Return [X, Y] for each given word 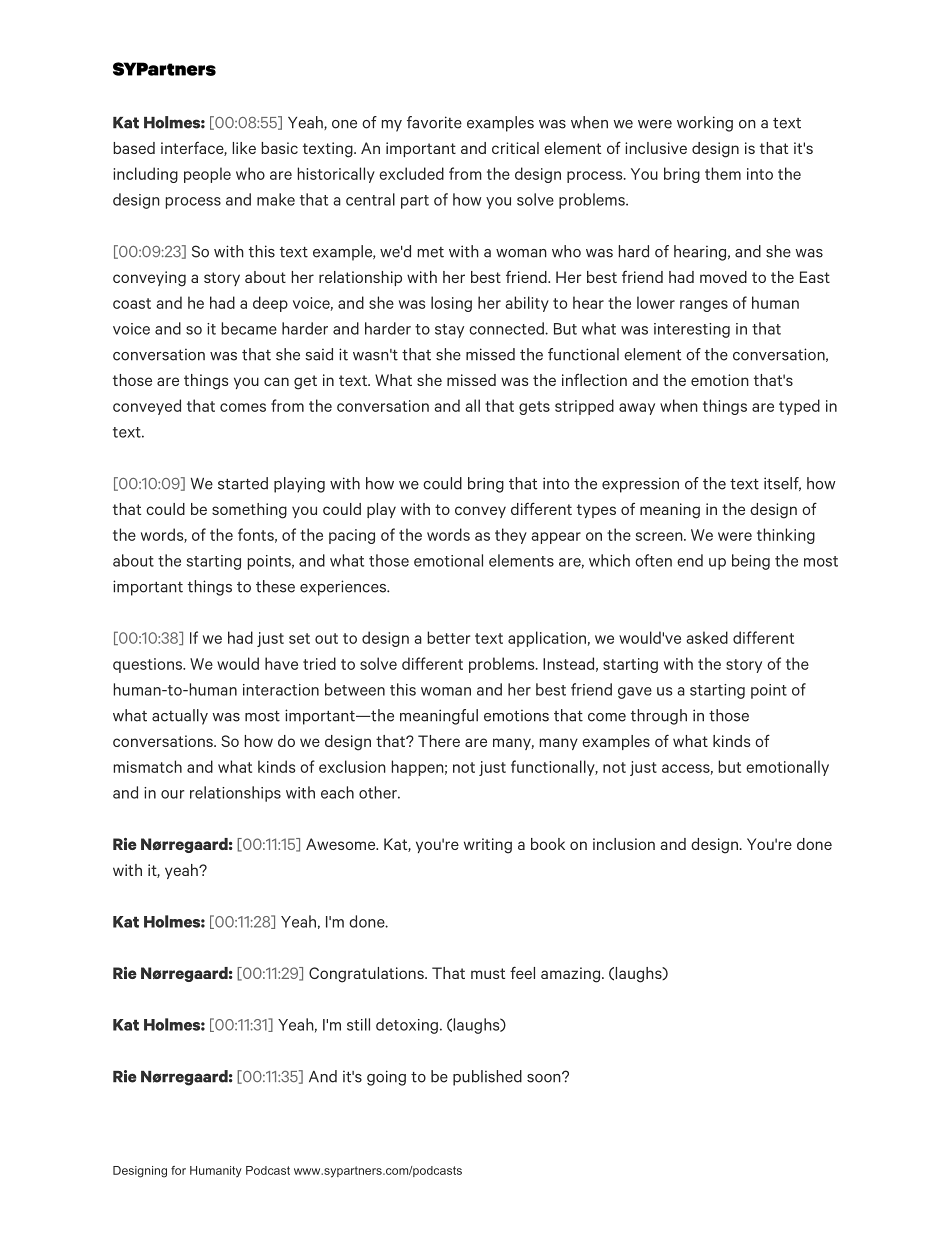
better [448, 637]
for [178, 1170]
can [276, 381]
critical [515, 148]
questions [149, 665]
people [207, 175]
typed [799, 407]
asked [707, 637]
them [723, 173]
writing [488, 846]
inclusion [624, 844]
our [172, 794]
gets [534, 408]
